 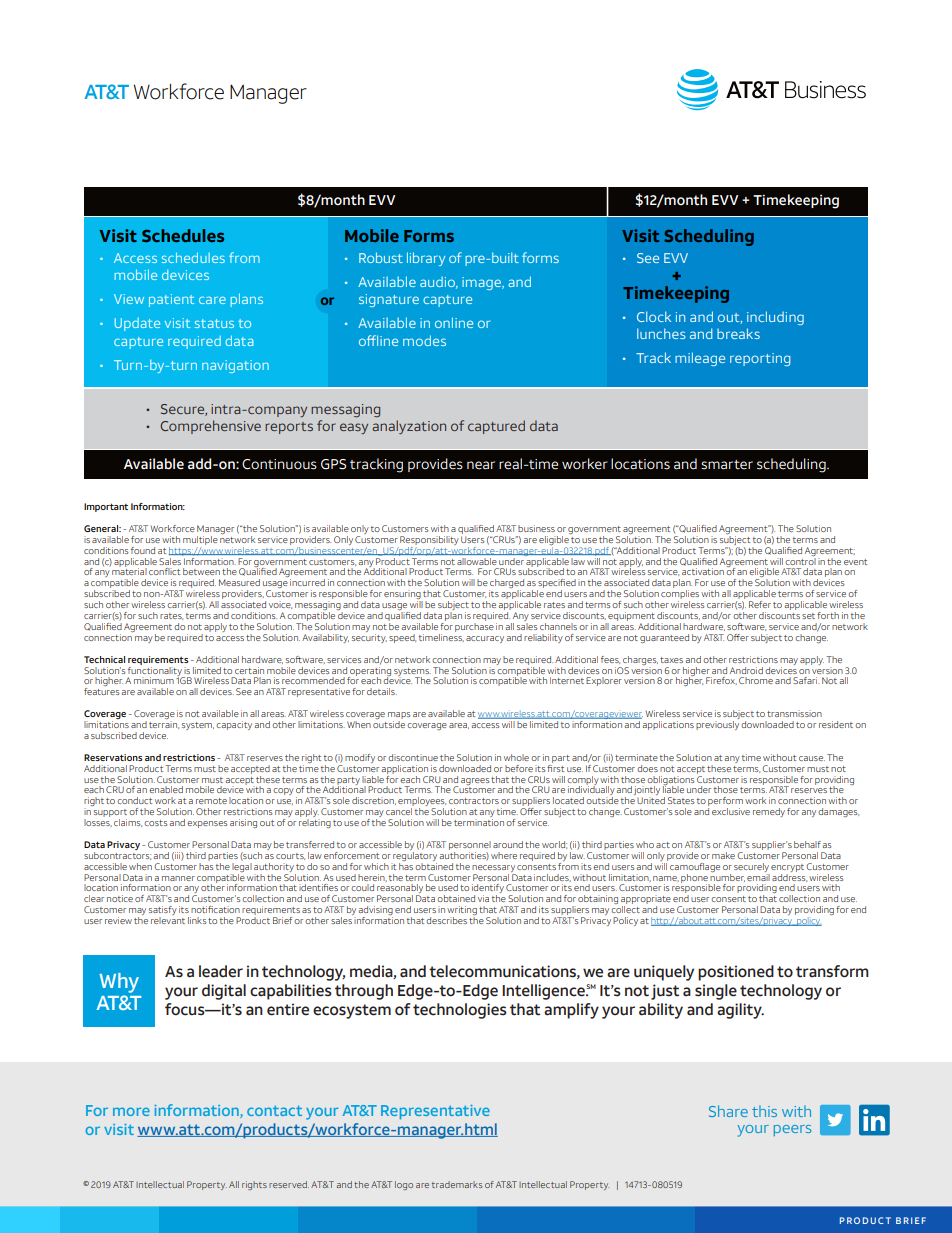 I want to click on image, so click(x=482, y=283).
